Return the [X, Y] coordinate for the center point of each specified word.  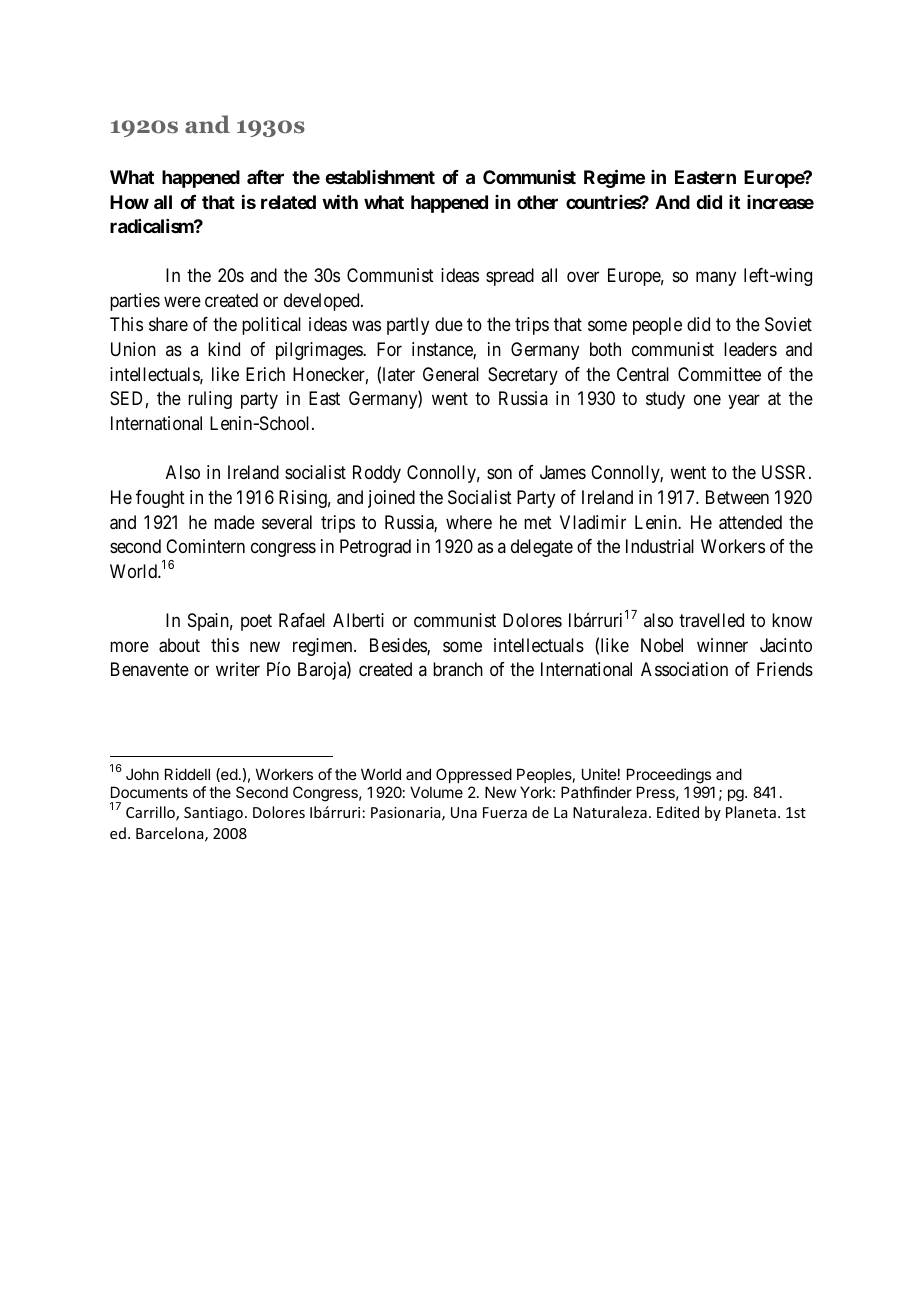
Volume [436, 792]
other [537, 202]
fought [160, 499]
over [583, 277]
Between [737, 497]
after [265, 177]
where [469, 522]
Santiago [213, 814]
